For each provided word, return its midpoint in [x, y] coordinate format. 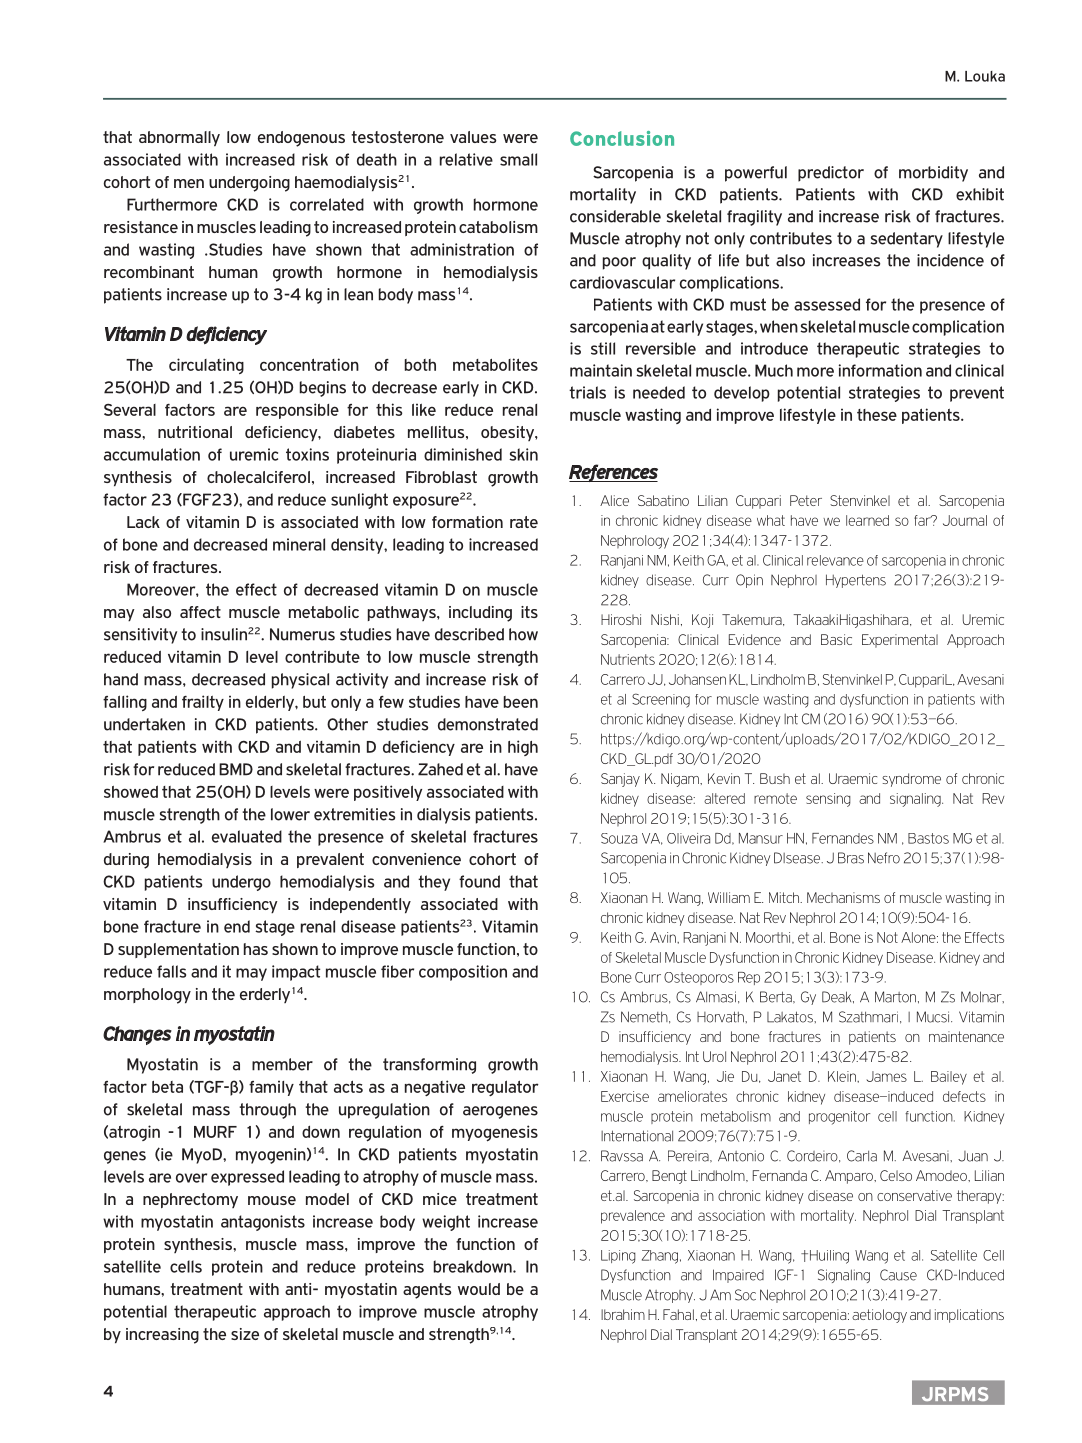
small [518, 159]
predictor [831, 174]
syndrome [911, 780]
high [523, 748]
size [245, 1334]
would [479, 1289]
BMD [236, 769]
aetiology [879, 1316]
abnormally [179, 138]
